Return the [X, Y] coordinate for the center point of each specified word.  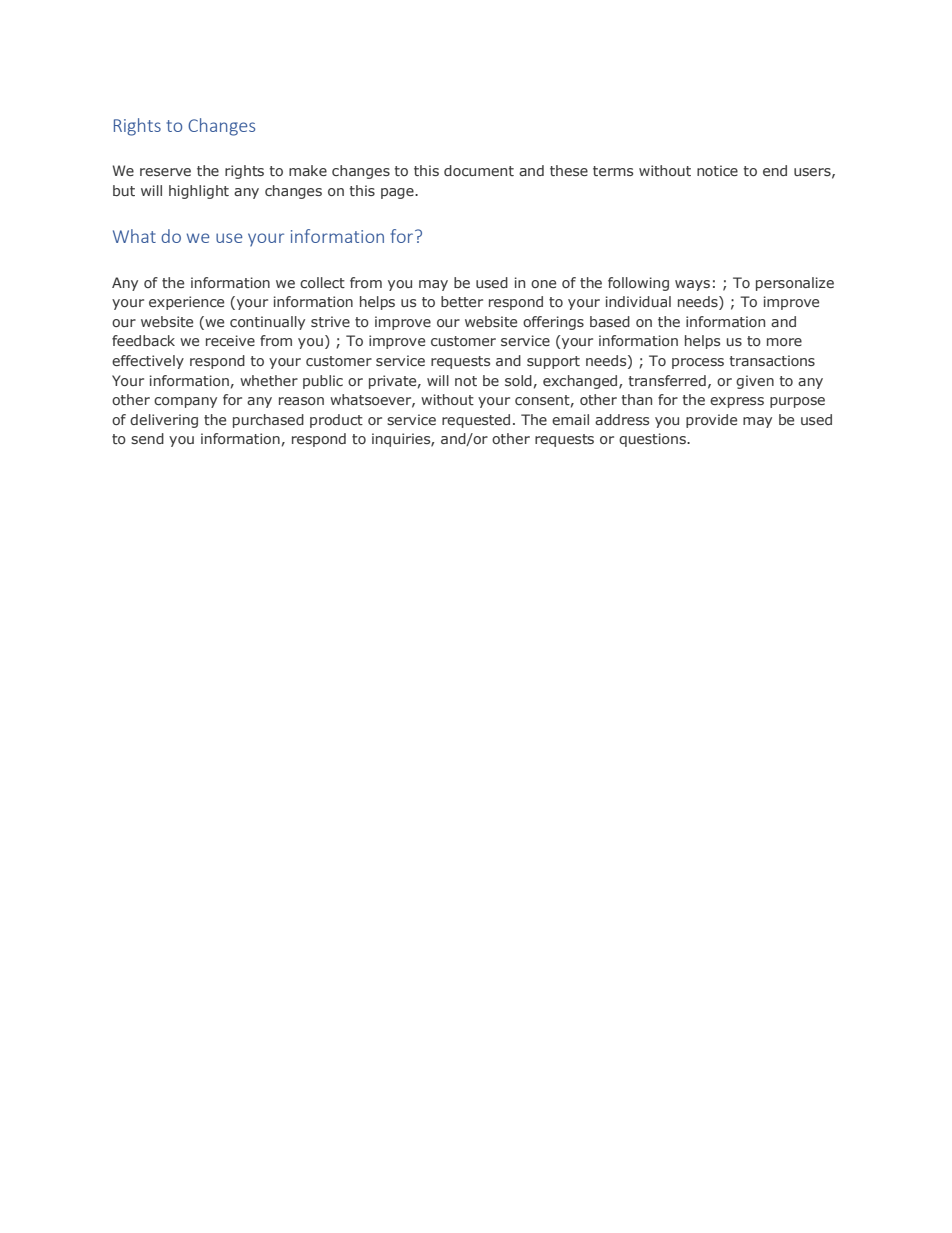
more [784, 342]
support [553, 362]
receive [230, 340]
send [147, 438]
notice [717, 170]
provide [711, 421]
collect [322, 282]
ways [692, 285]
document [479, 170]
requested [476, 421]
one [543, 284]
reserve [165, 172]
